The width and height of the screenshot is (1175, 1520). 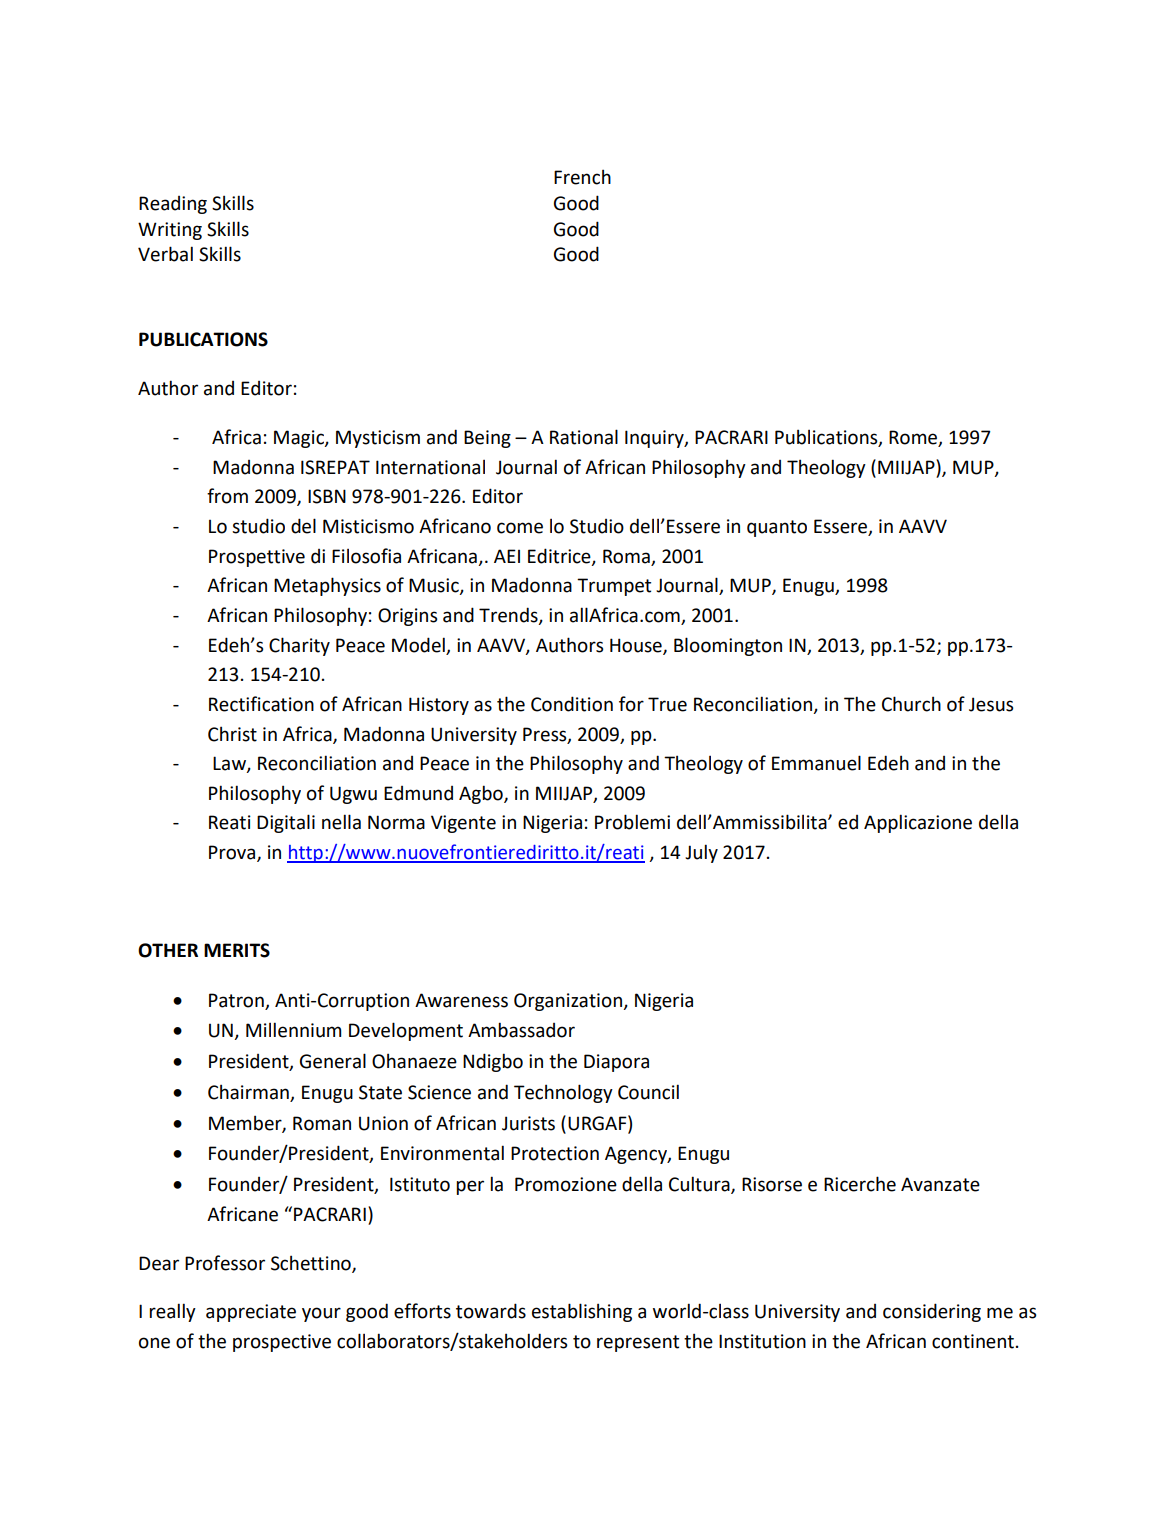 I want to click on French, so click(x=582, y=177).
